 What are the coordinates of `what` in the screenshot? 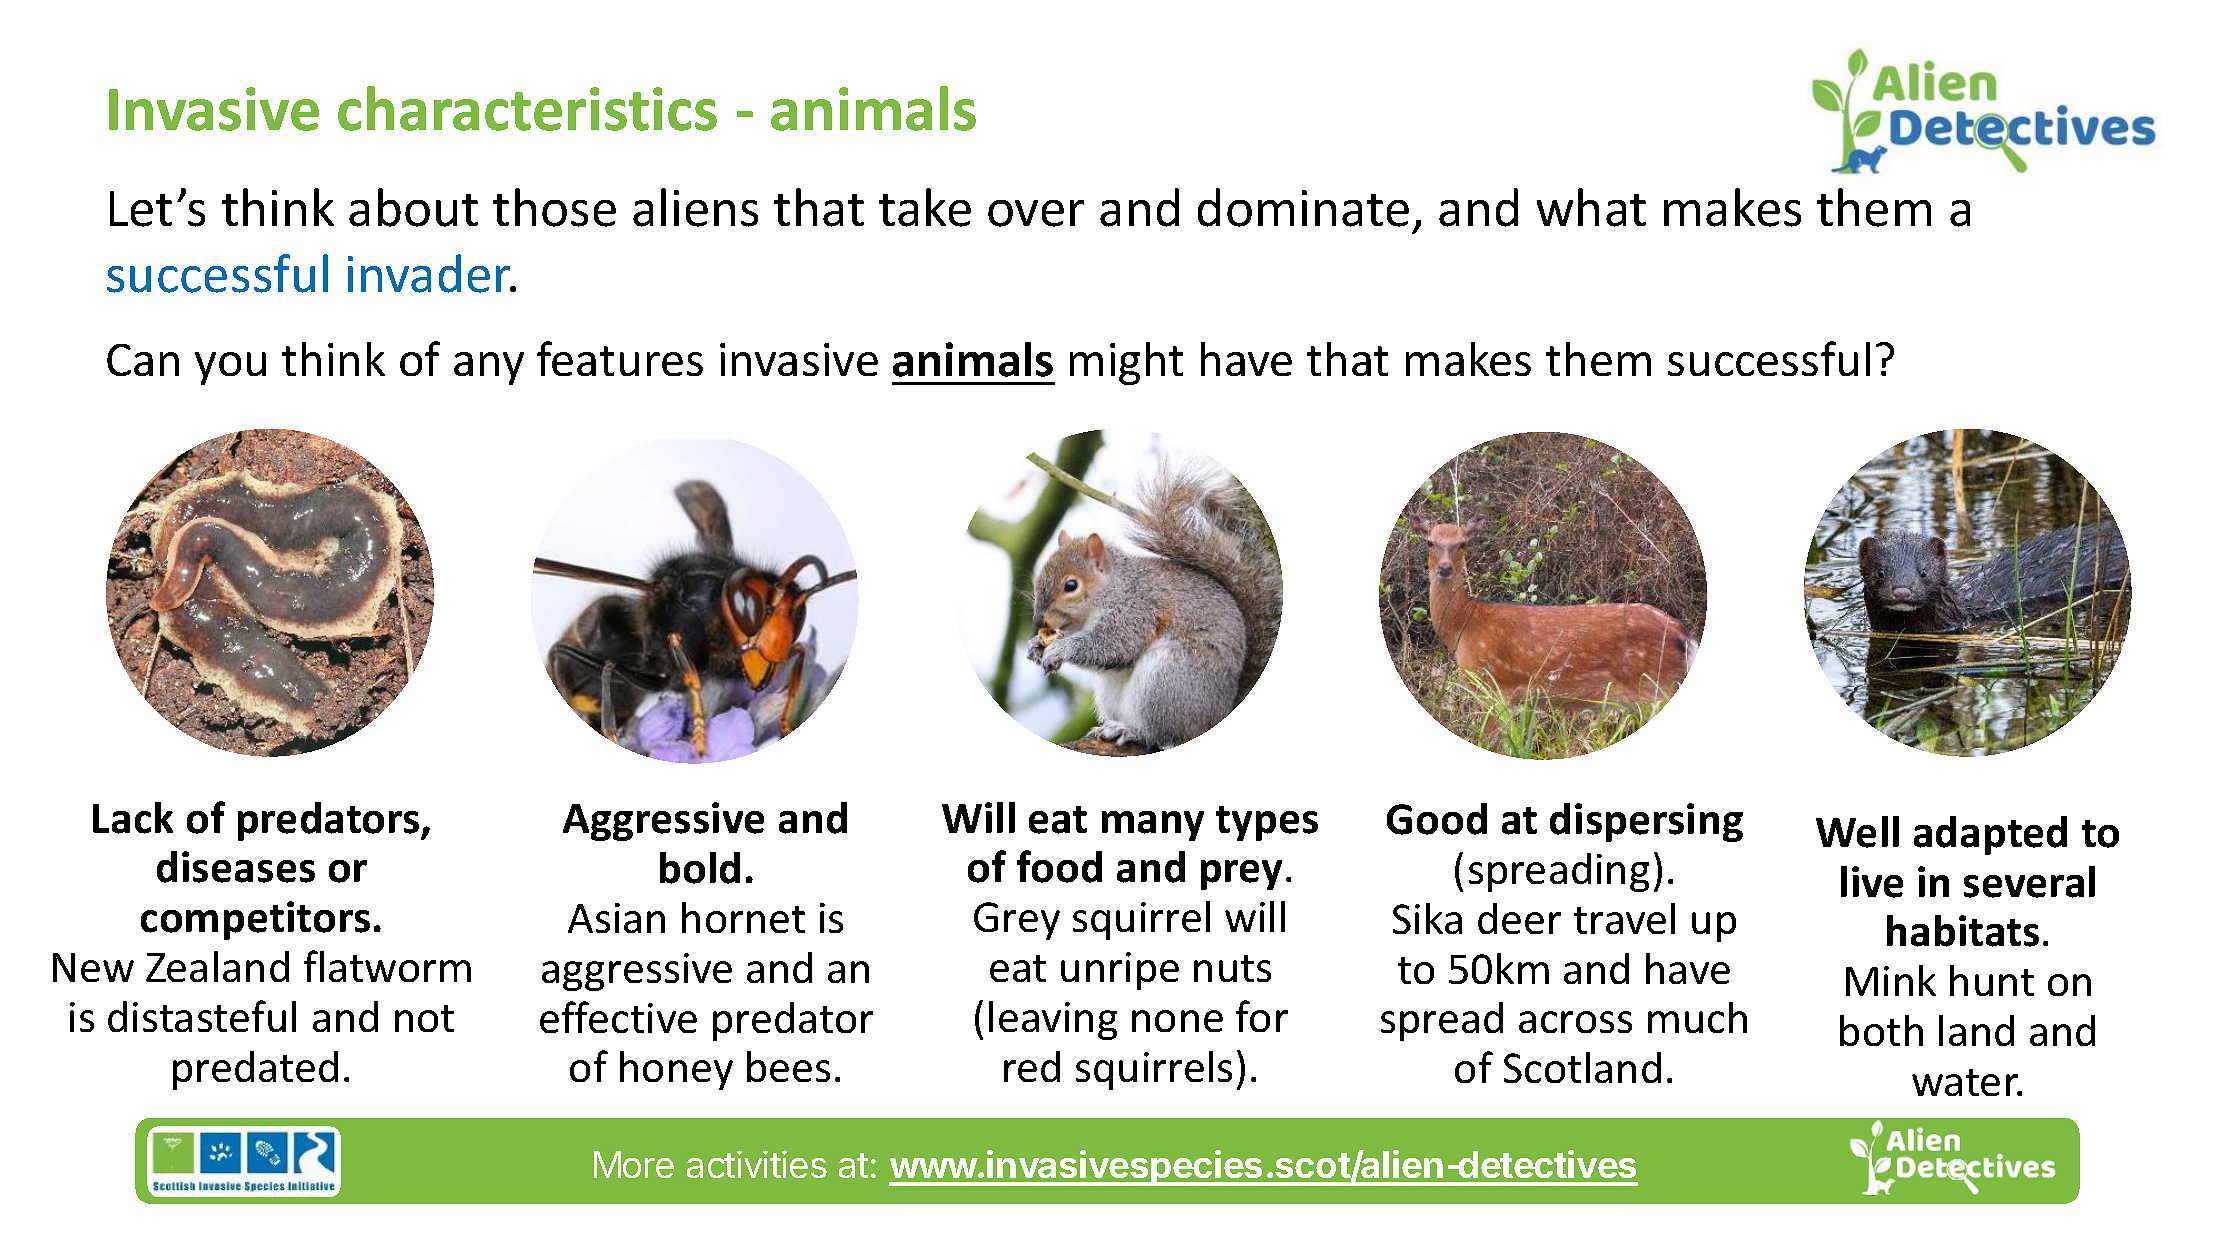 It's located at (1591, 207).
